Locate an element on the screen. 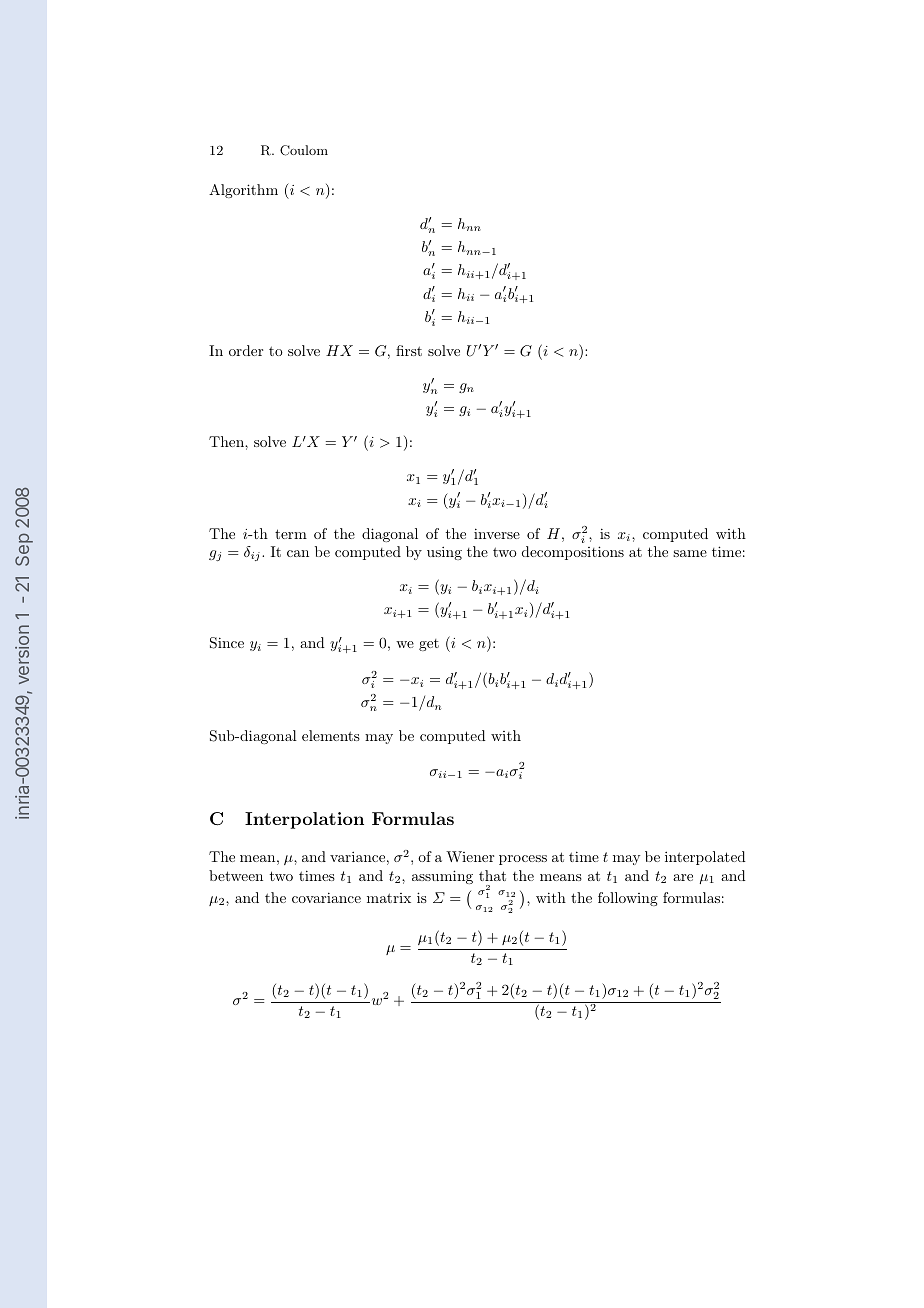  order is located at coordinates (246, 350).
